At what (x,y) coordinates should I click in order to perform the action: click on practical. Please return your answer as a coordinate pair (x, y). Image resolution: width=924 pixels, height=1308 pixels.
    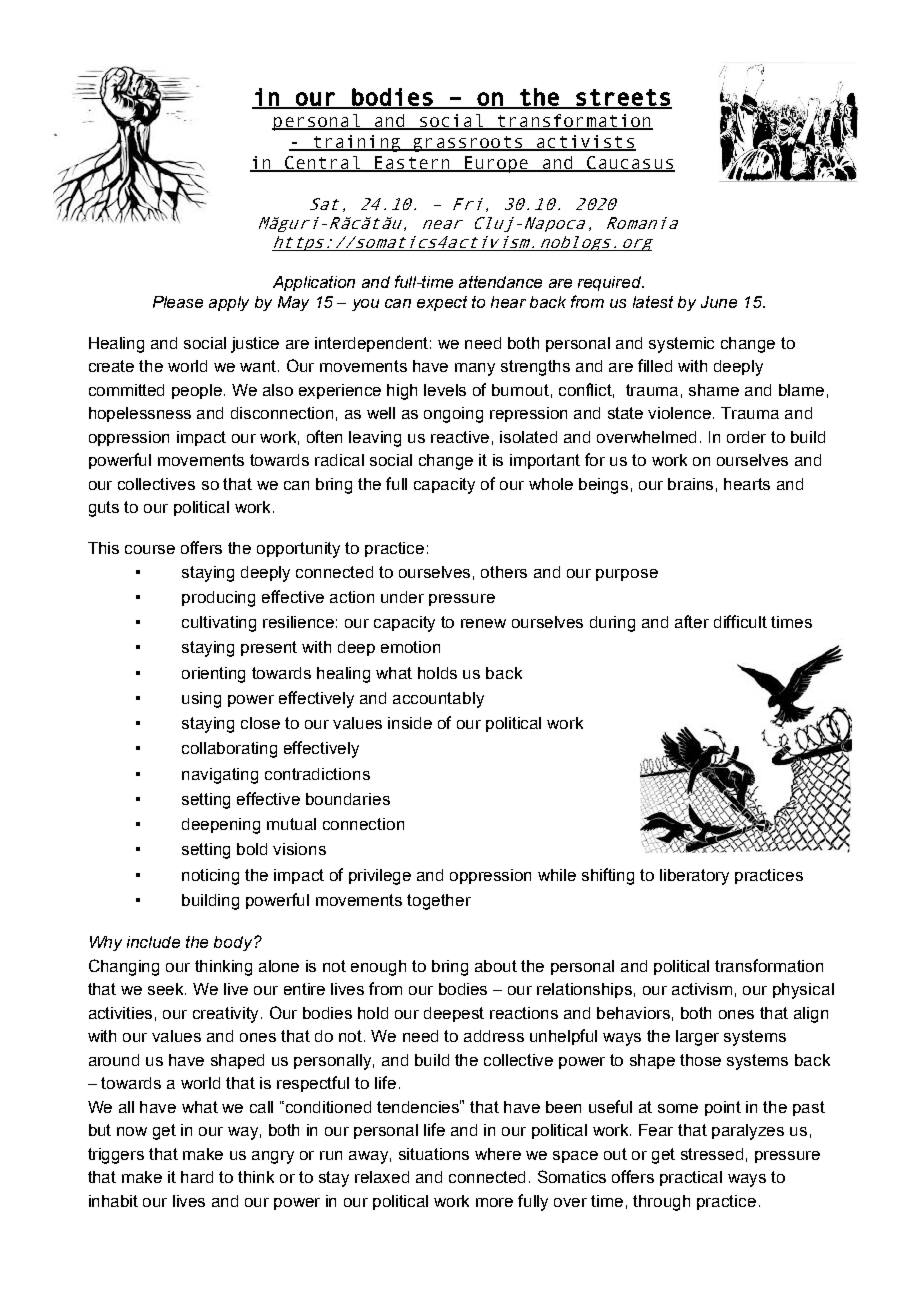
    Looking at the image, I should click on (691, 1178).
